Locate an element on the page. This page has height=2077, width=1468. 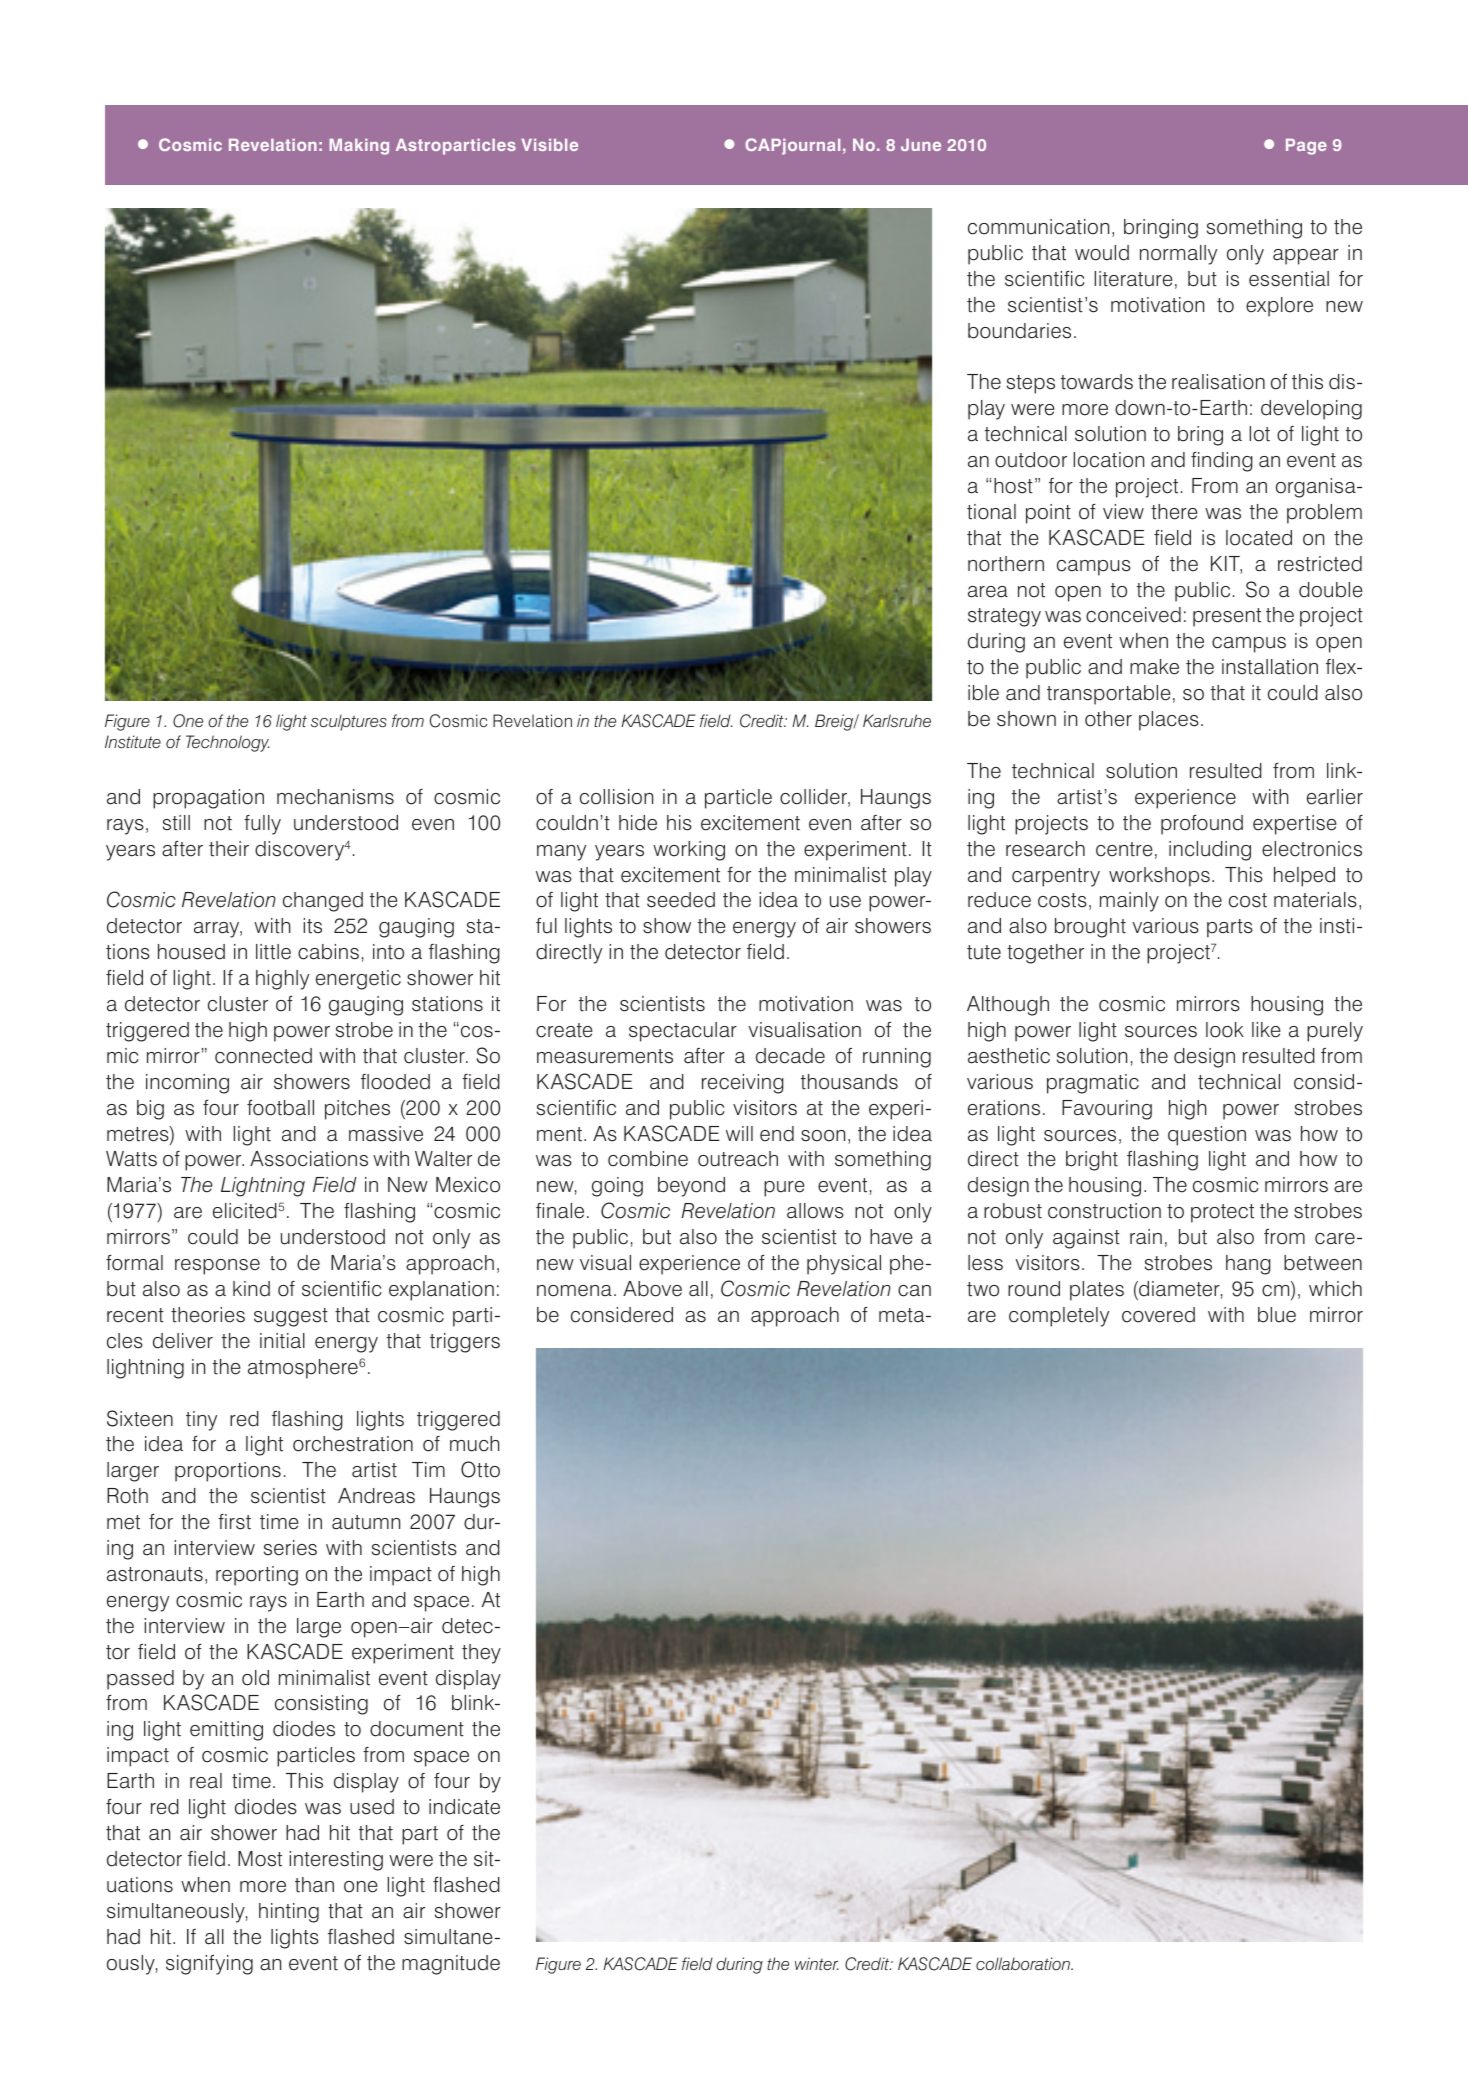
physical is located at coordinates (844, 1265).
